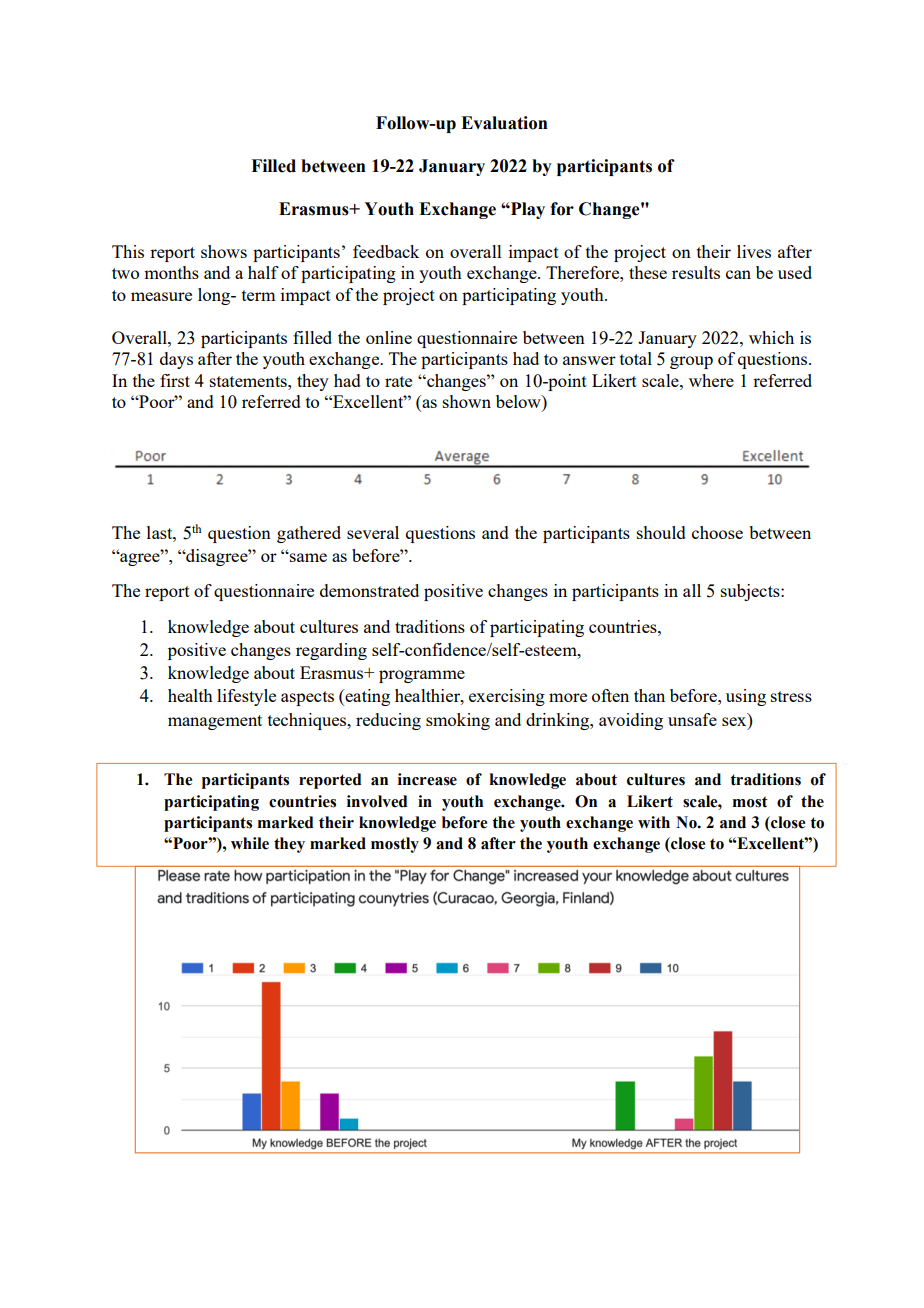 The width and height of the page is (924, 1308). I want to click on subjects, so click(751, 592).
